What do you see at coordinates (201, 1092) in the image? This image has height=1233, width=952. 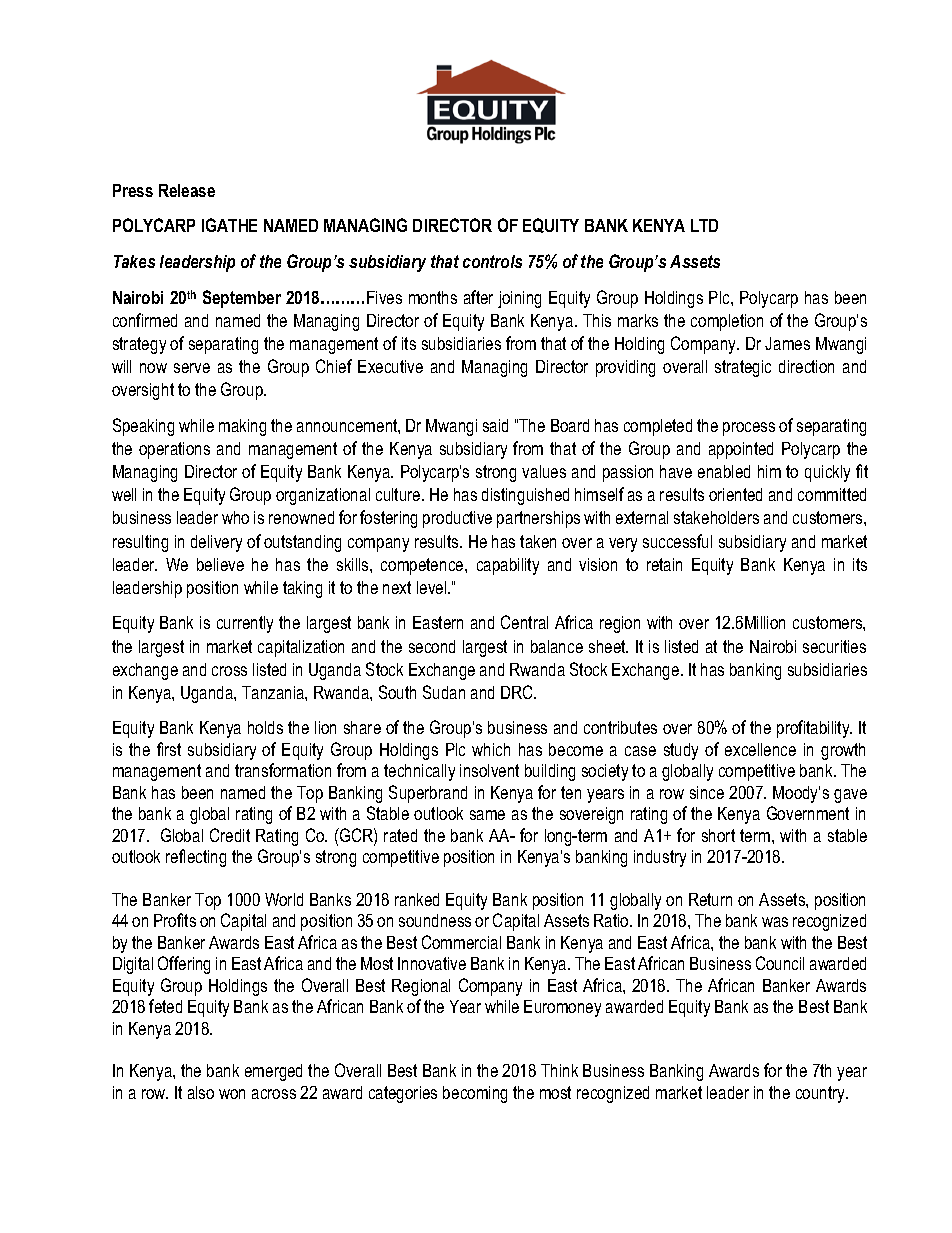 I see `also` at bounding box center [201, 1092].
